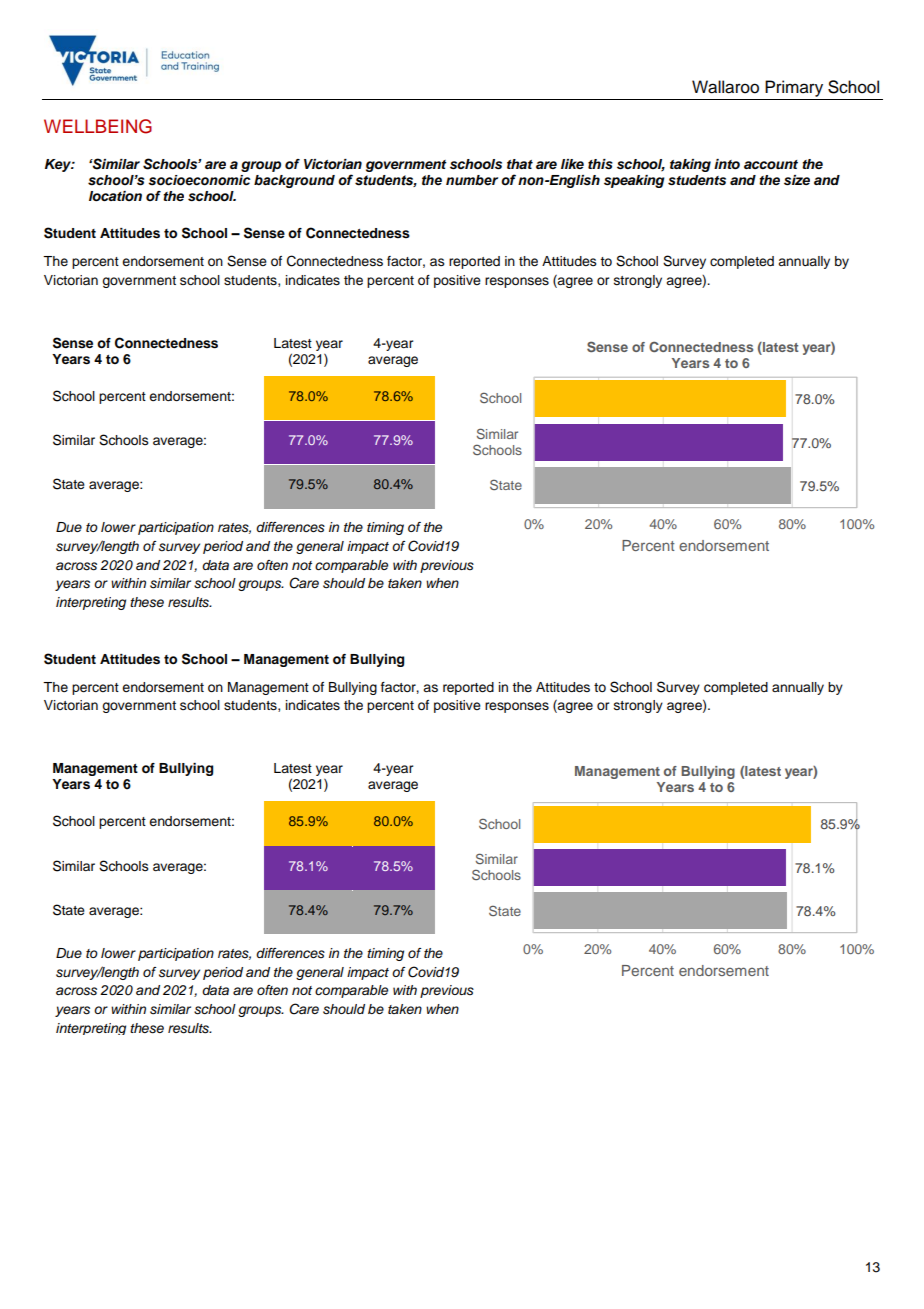  What do you see at coordinates (600, 164) in the document?
I see `this` at bounding box center [600, 164].
